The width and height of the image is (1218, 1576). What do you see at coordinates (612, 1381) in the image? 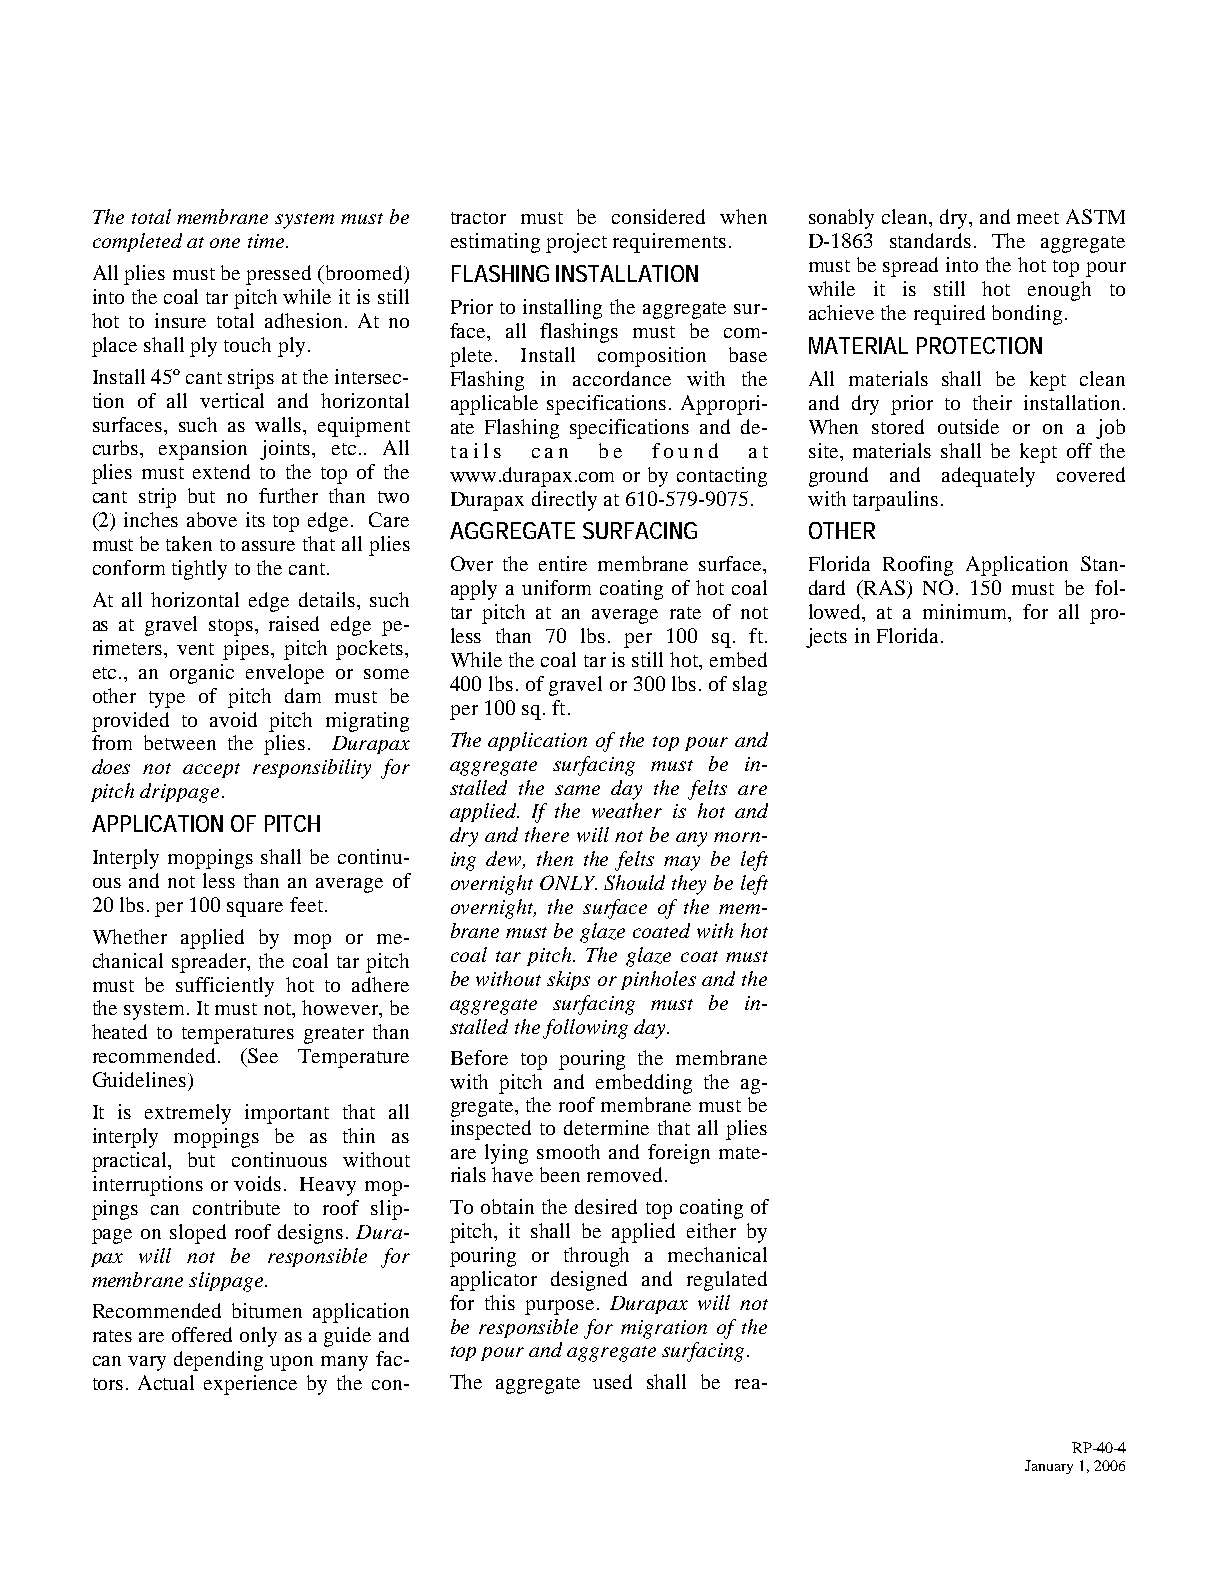
I see `used` at bounding box center [612, 1381].
